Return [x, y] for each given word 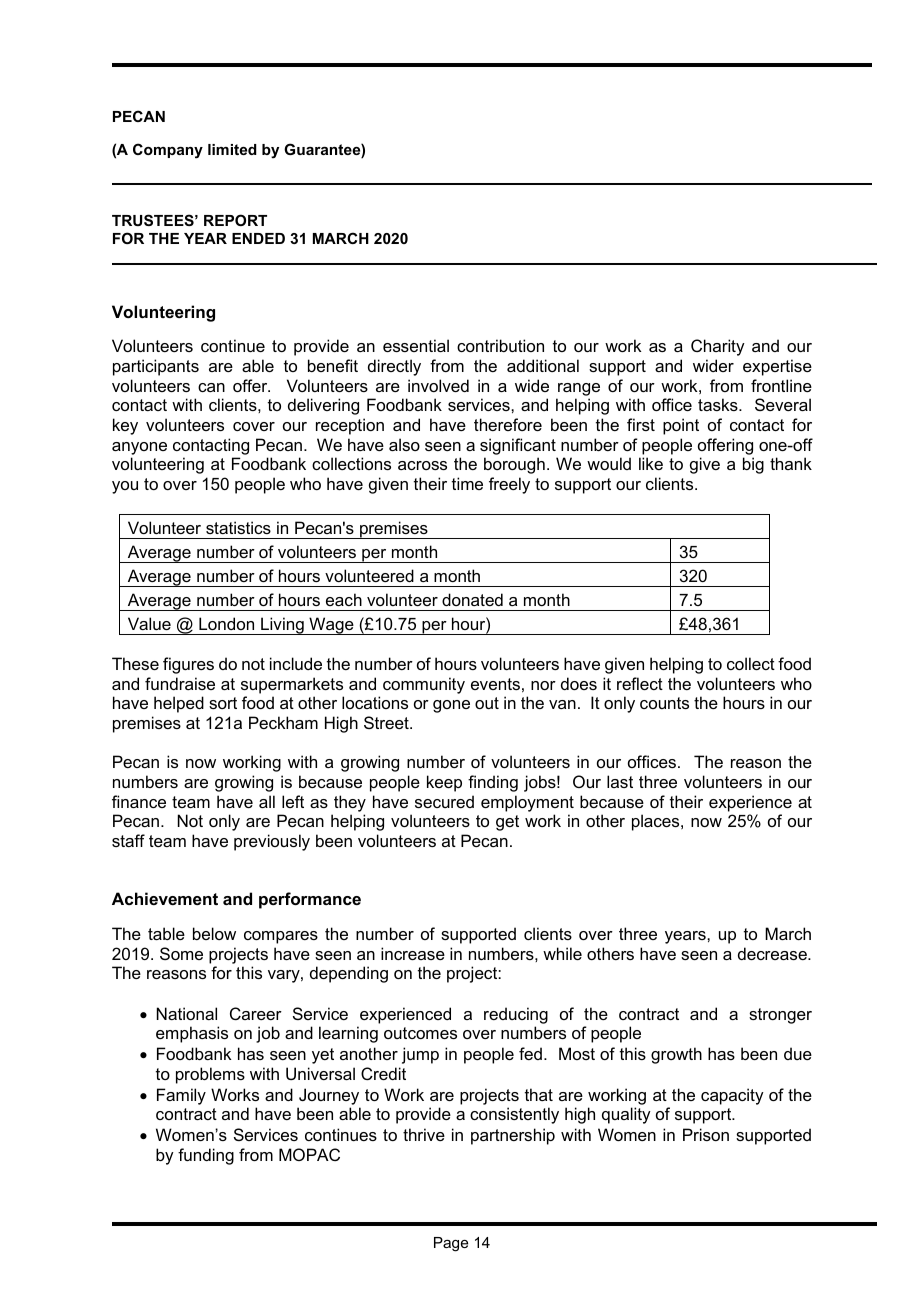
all [267, 801]
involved [438, 385]
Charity [718, 347]
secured [444, 801]
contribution [500, 345]
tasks [719, 404]
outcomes [420, 1033]
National [187, 1013]
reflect [640, 683]
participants [156, 367]
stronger [780, 1016]
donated [472, 599]
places [657, 822]
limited [232, 149]
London [226, 623]
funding [206, 1156]
